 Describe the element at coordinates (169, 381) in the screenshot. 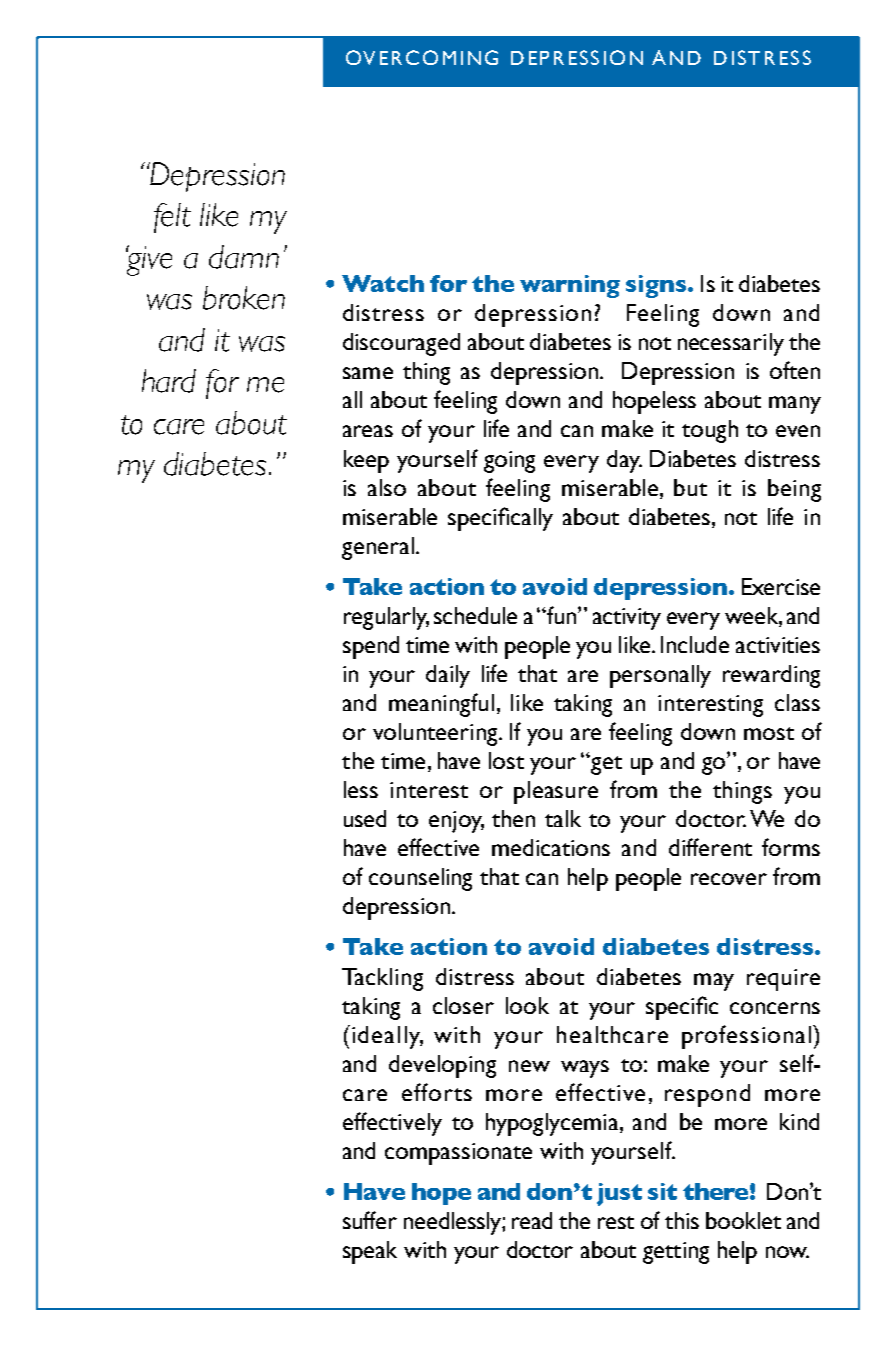

I see `hard` at that location.
